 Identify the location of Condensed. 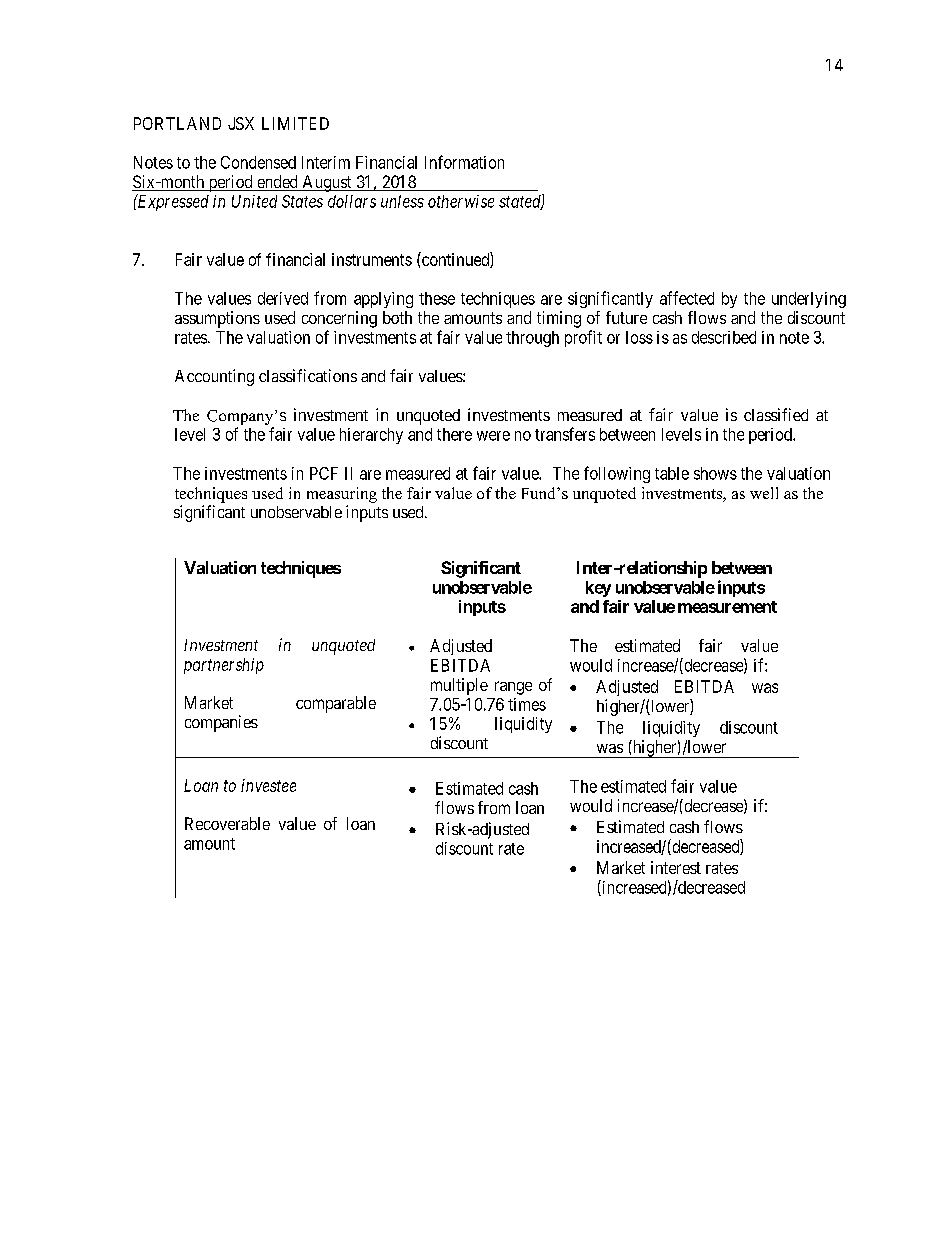
(258, 162).
